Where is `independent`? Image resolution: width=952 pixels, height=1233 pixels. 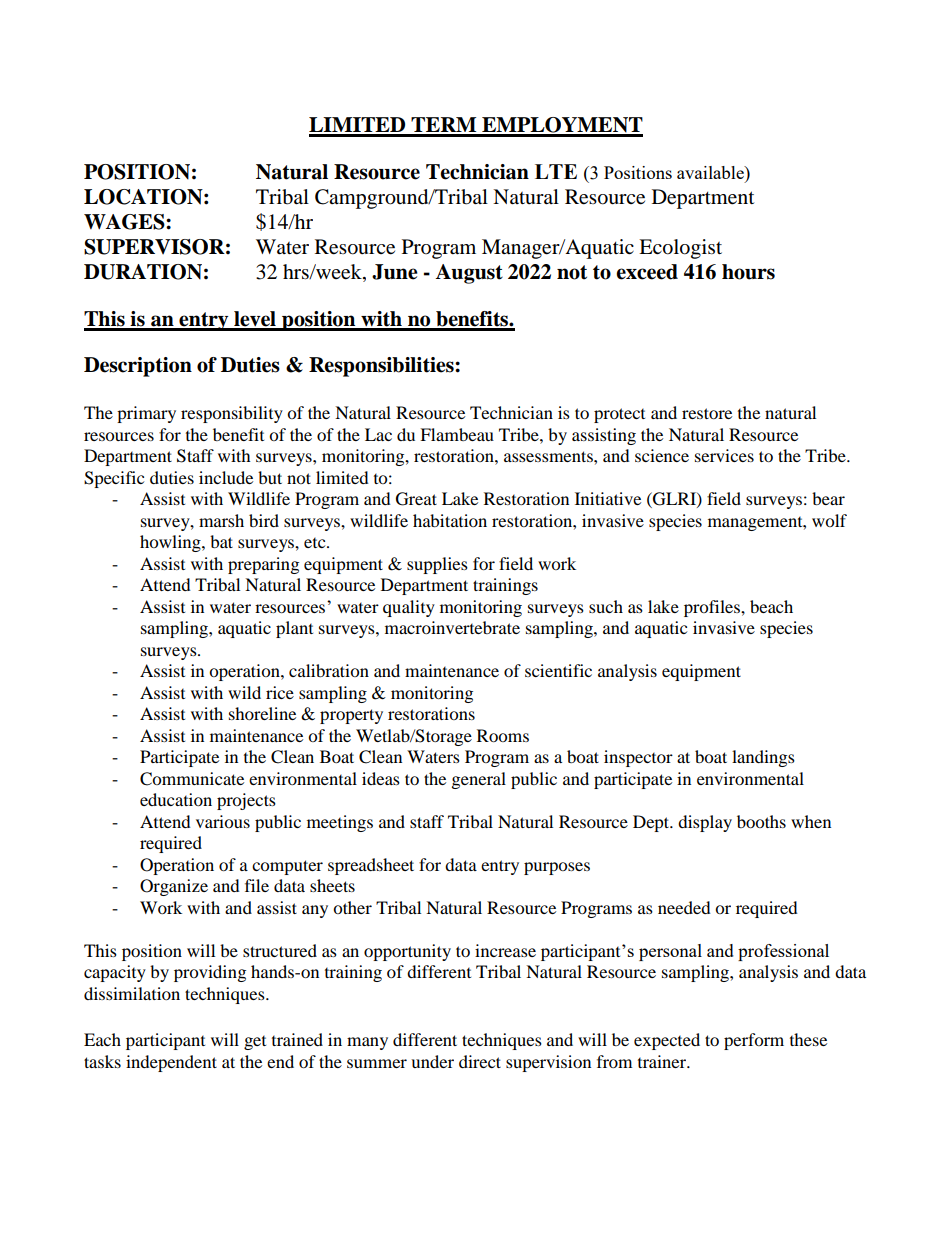
independent is located at coordinates (171, 1063).
